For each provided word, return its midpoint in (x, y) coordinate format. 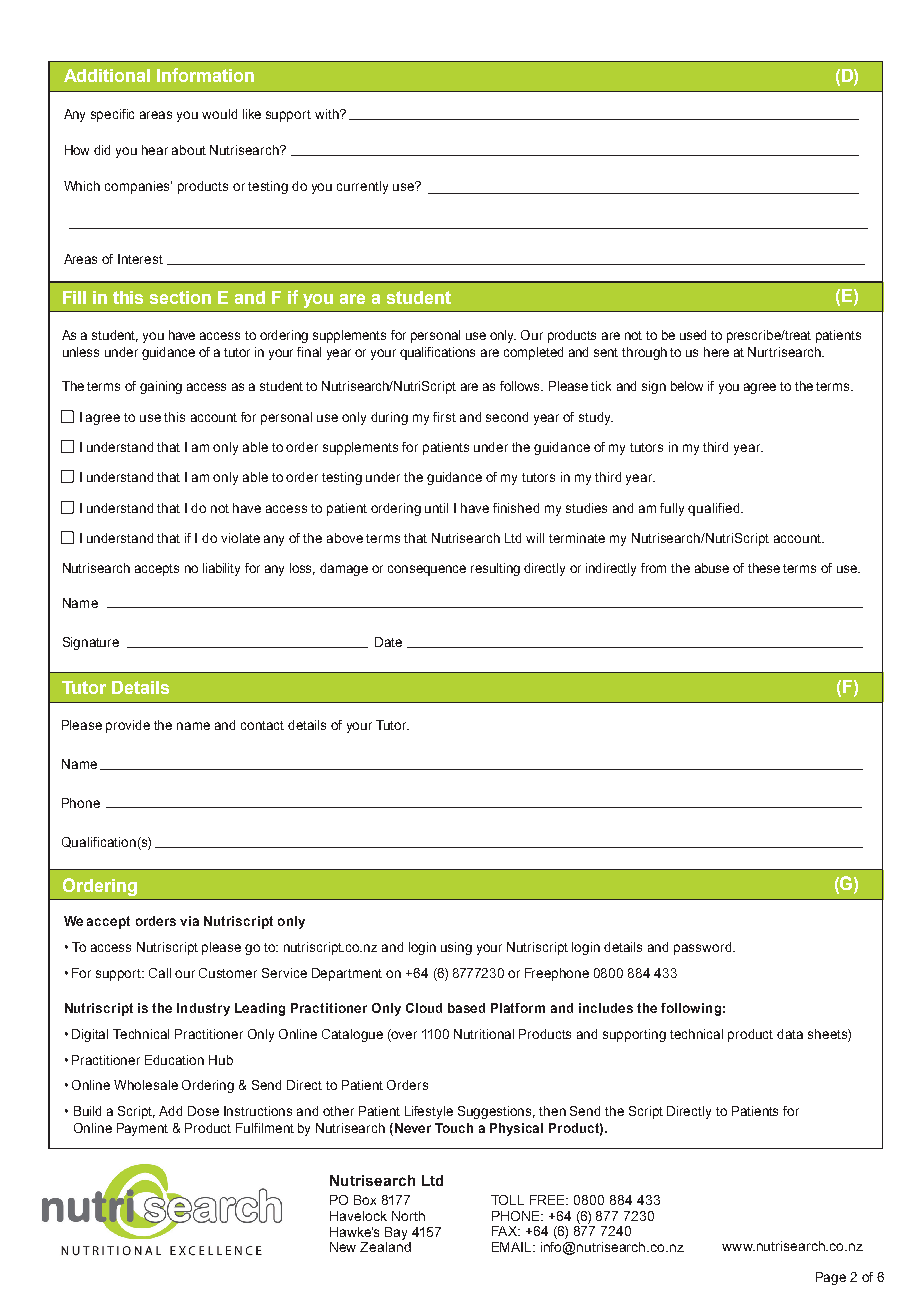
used (693, 335)
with (328, 114)
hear (155, 150)
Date (388, 642)
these (764, 568)
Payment (142, 1129)
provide (128, 726)
